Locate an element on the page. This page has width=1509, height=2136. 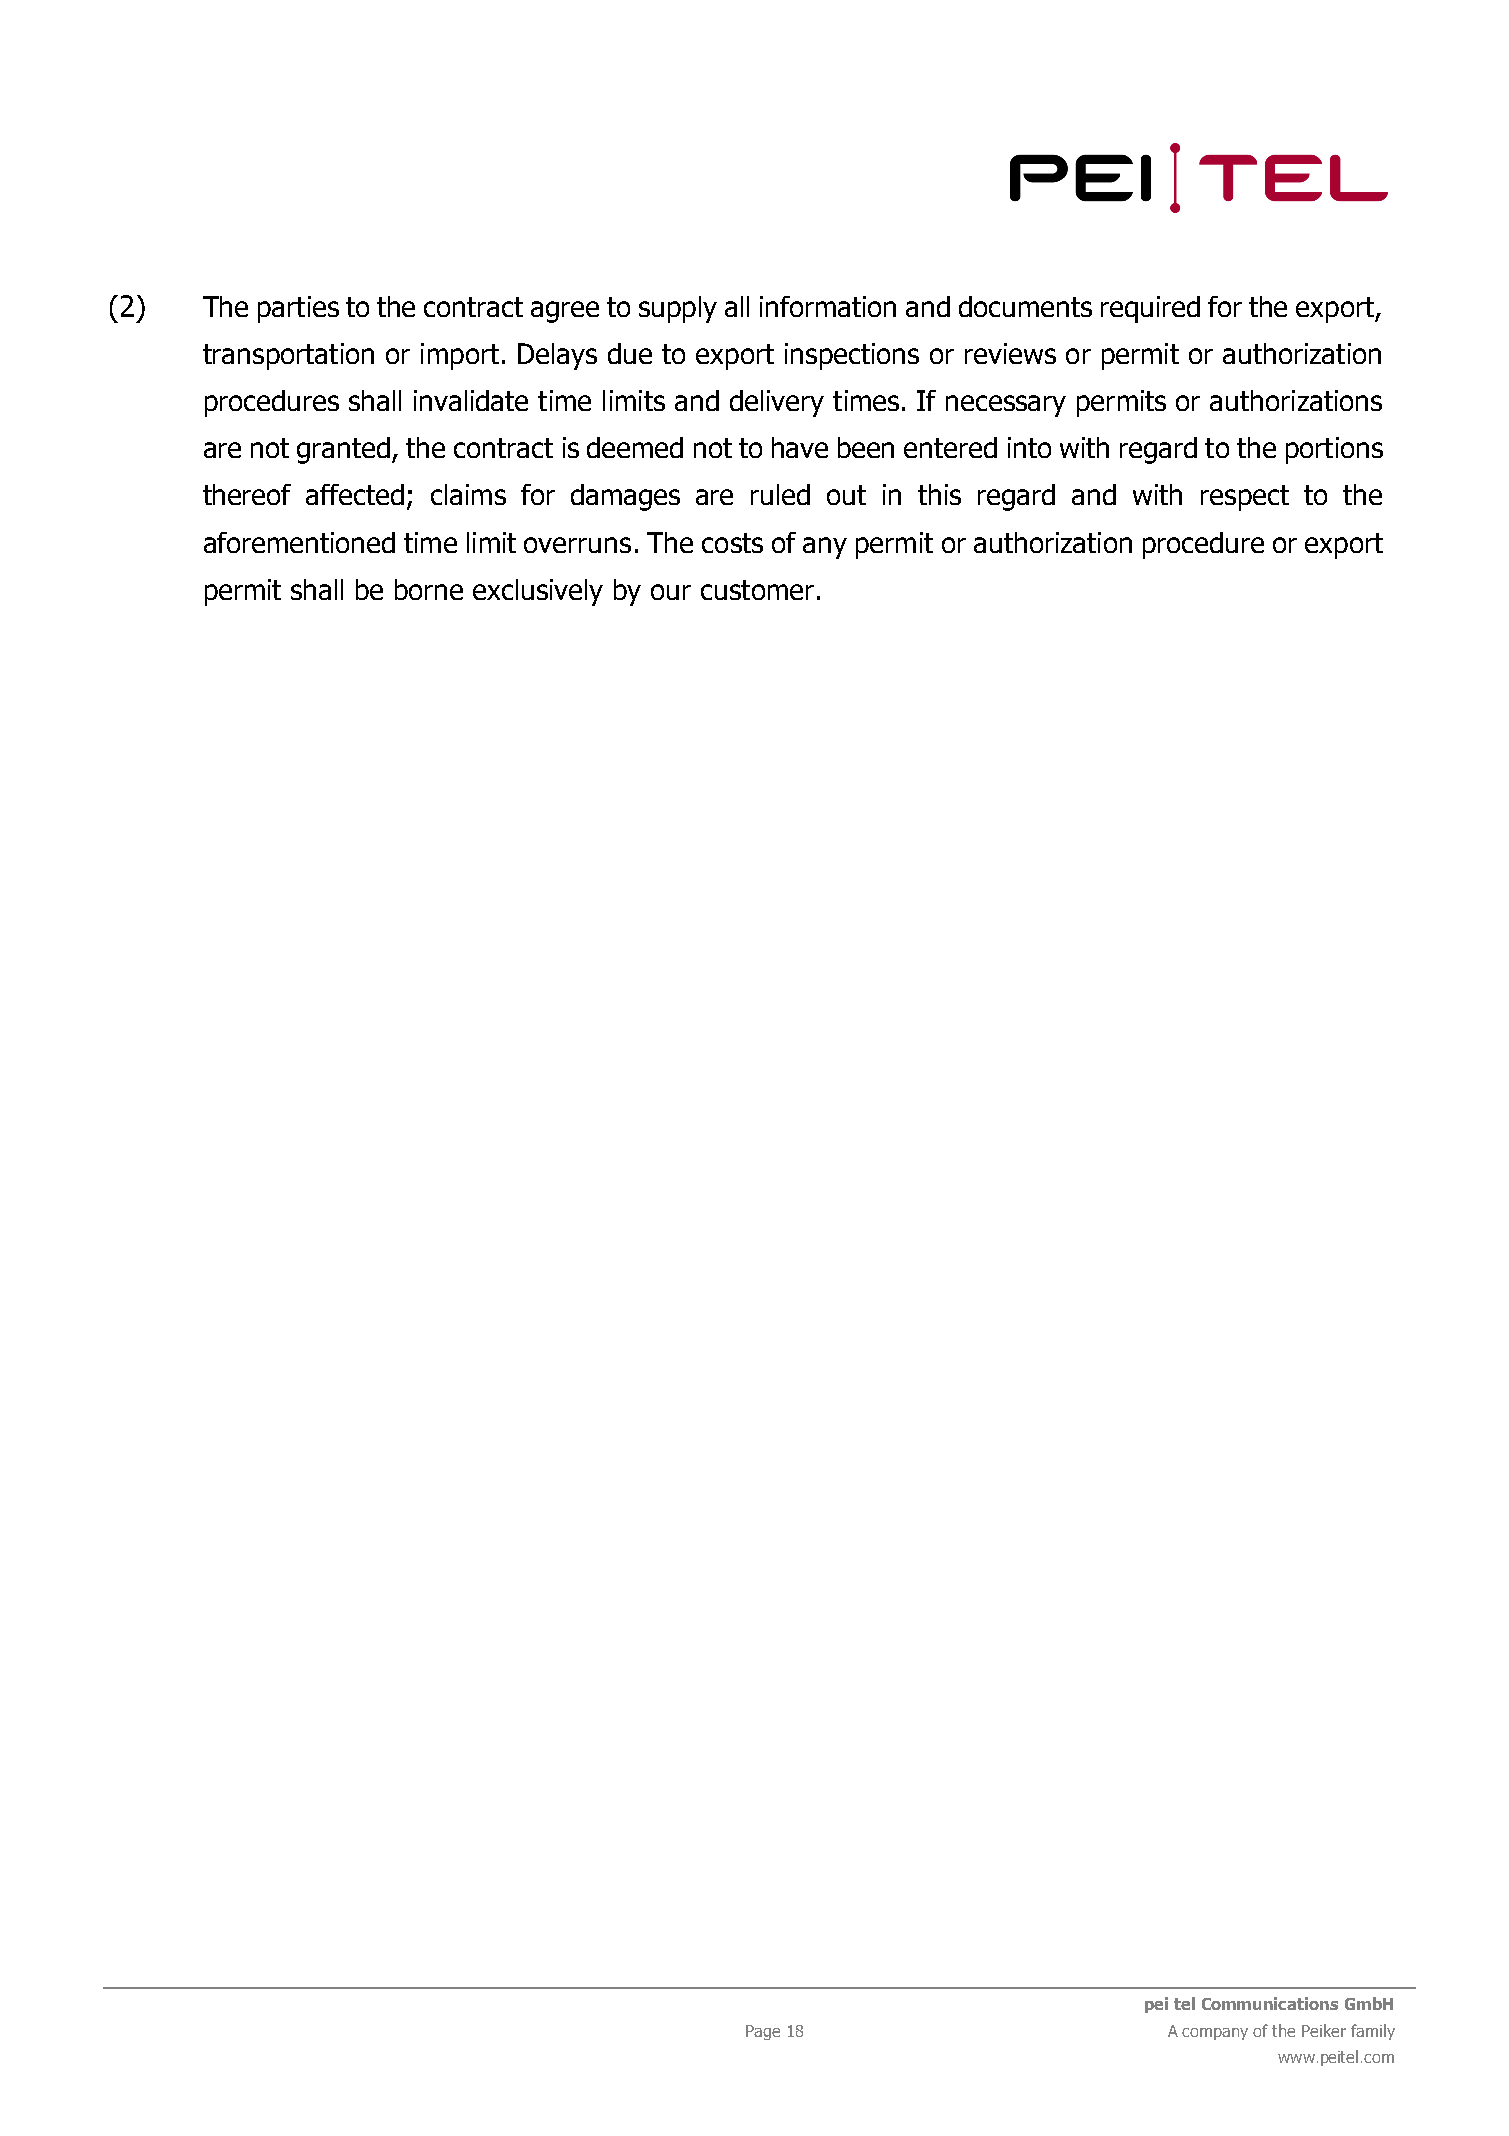
respect is located at coordinates (1245, 498).
